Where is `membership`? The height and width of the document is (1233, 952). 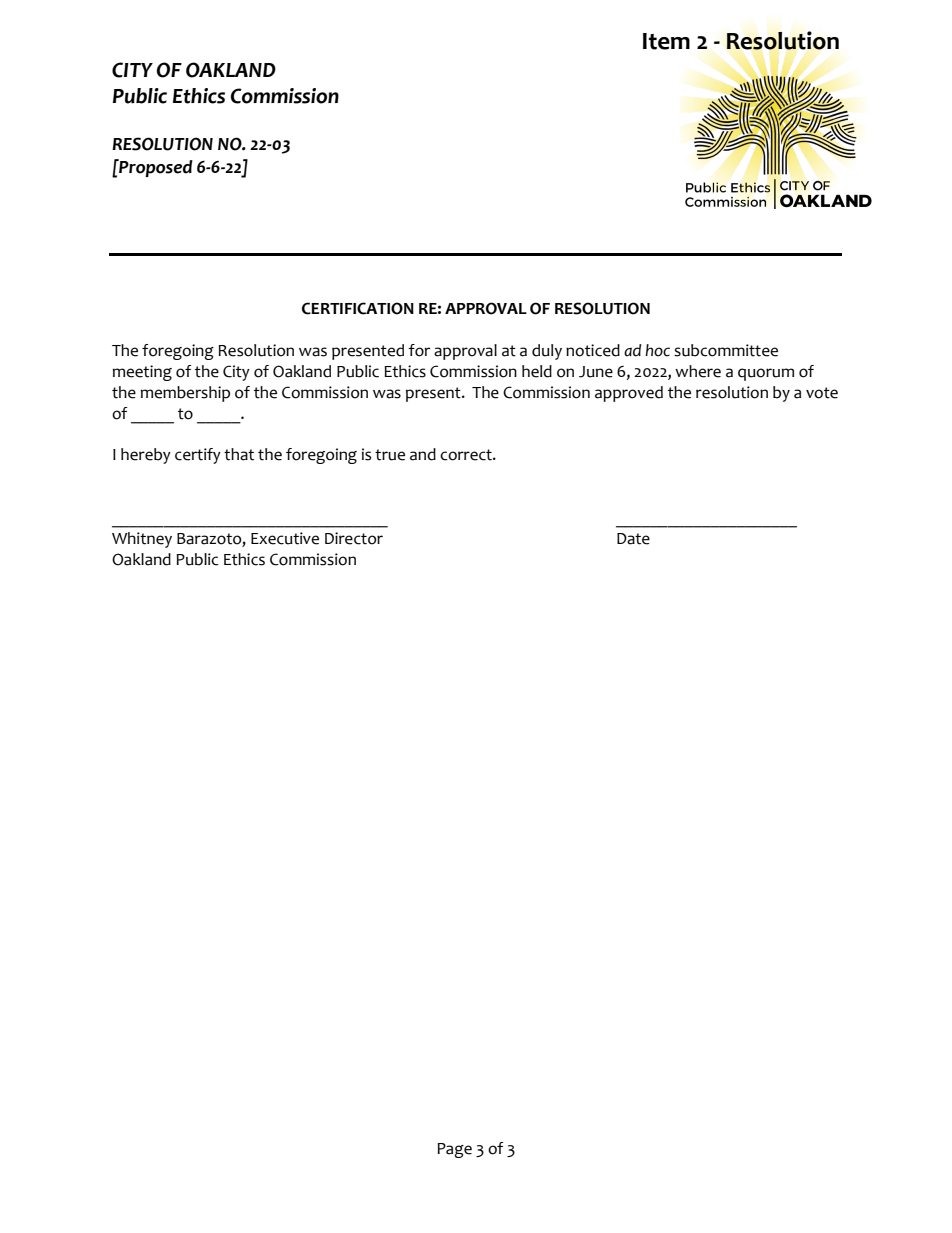 membership is located at coordinates (185, 394).
